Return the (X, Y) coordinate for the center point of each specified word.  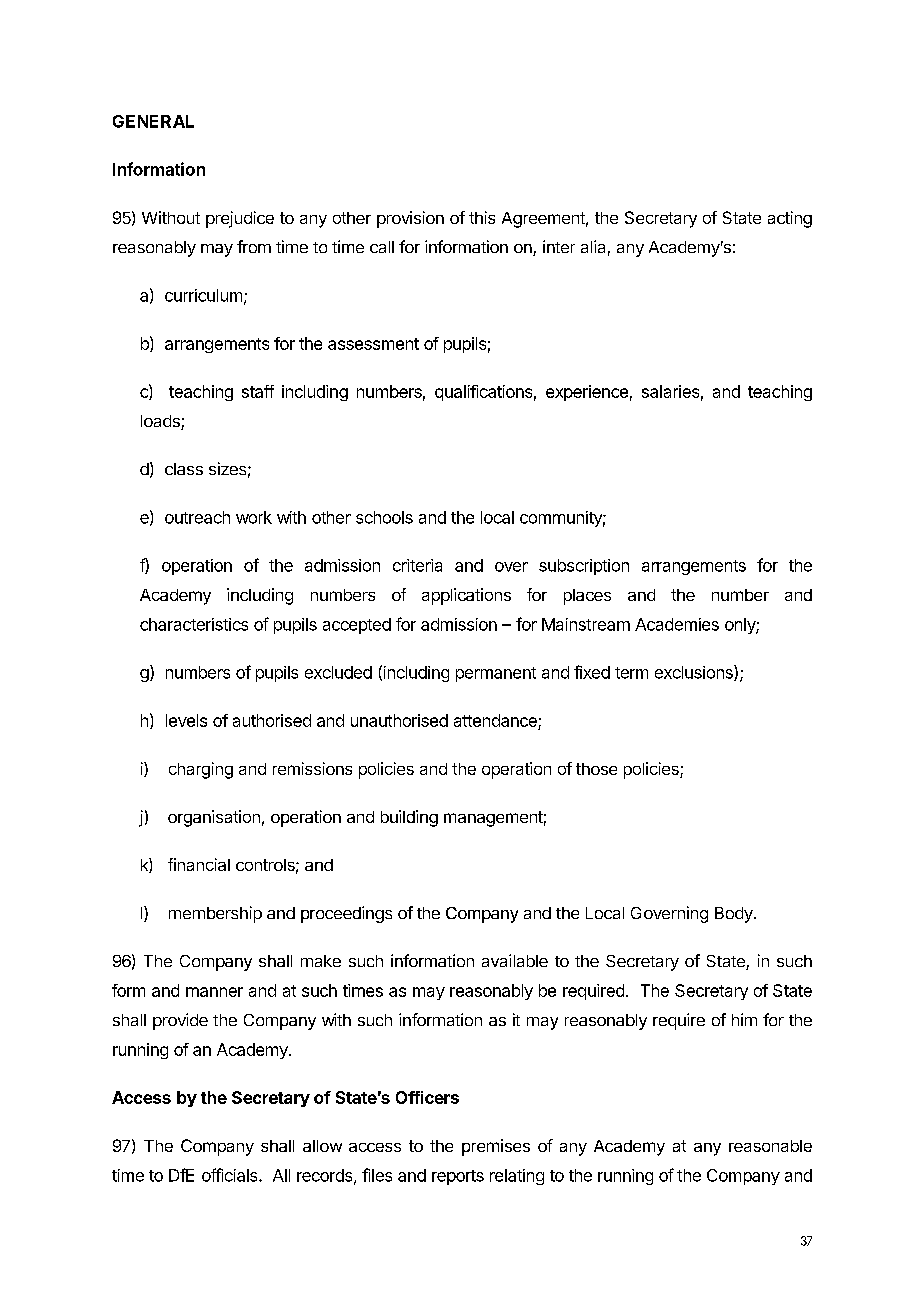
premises (496, 1147)
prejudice (240, 219)
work (254, 517)
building (409, 818)
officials (231, 1175)
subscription (584, 567)
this (482, 217)
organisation (214, 818)
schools (384, 517)
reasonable (770, 1146)
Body (735, 915)
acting (790, 219)
